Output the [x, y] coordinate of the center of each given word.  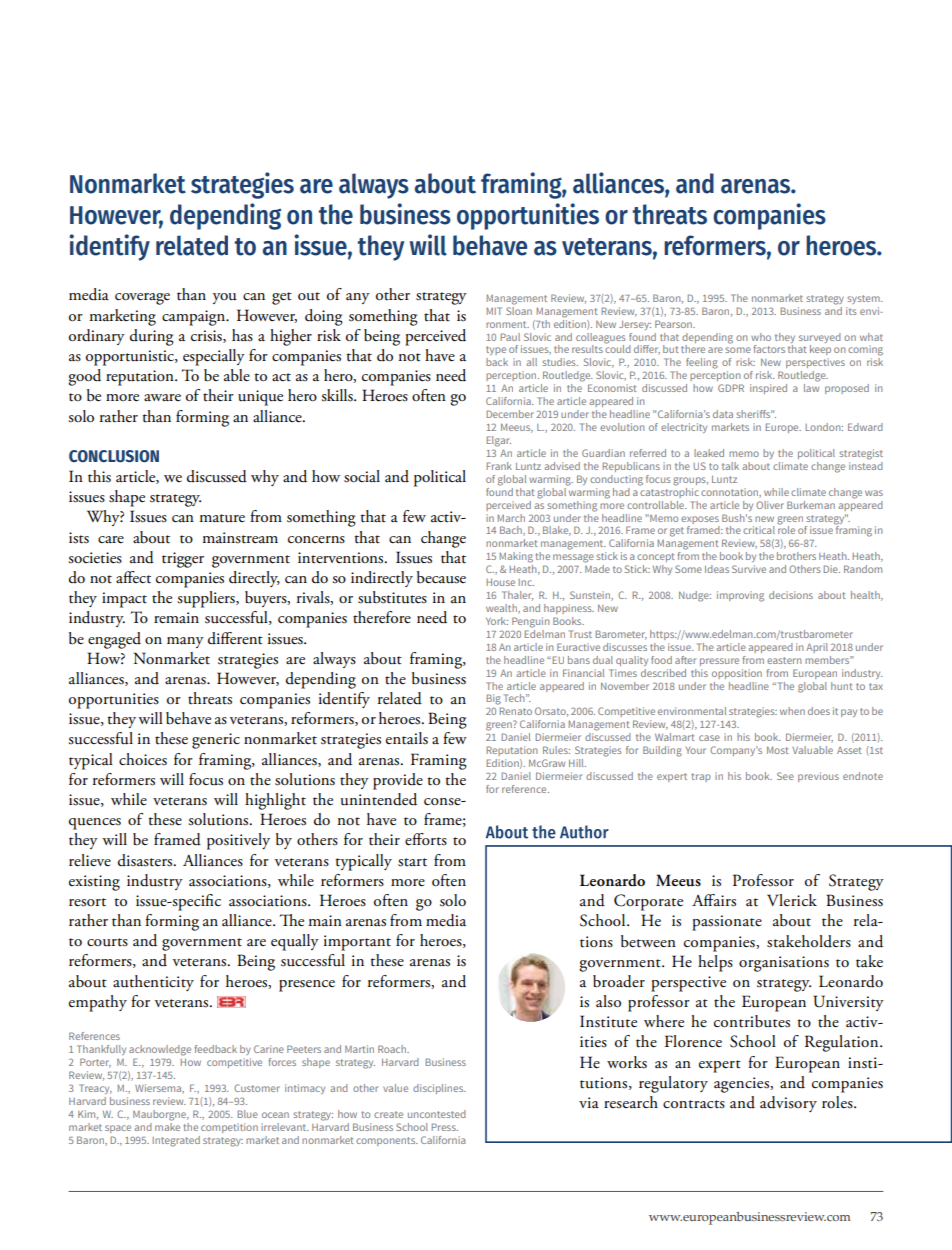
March [511, 518]
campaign [195, 318]
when [792, 711]
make [167, 1125]
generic [216, 741]
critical [759, 530]
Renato [516, 711]
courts [107, 942]
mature [222, 518]
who [761, 337]
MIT [494, 311]
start [412, 862]
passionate [727, 923]
